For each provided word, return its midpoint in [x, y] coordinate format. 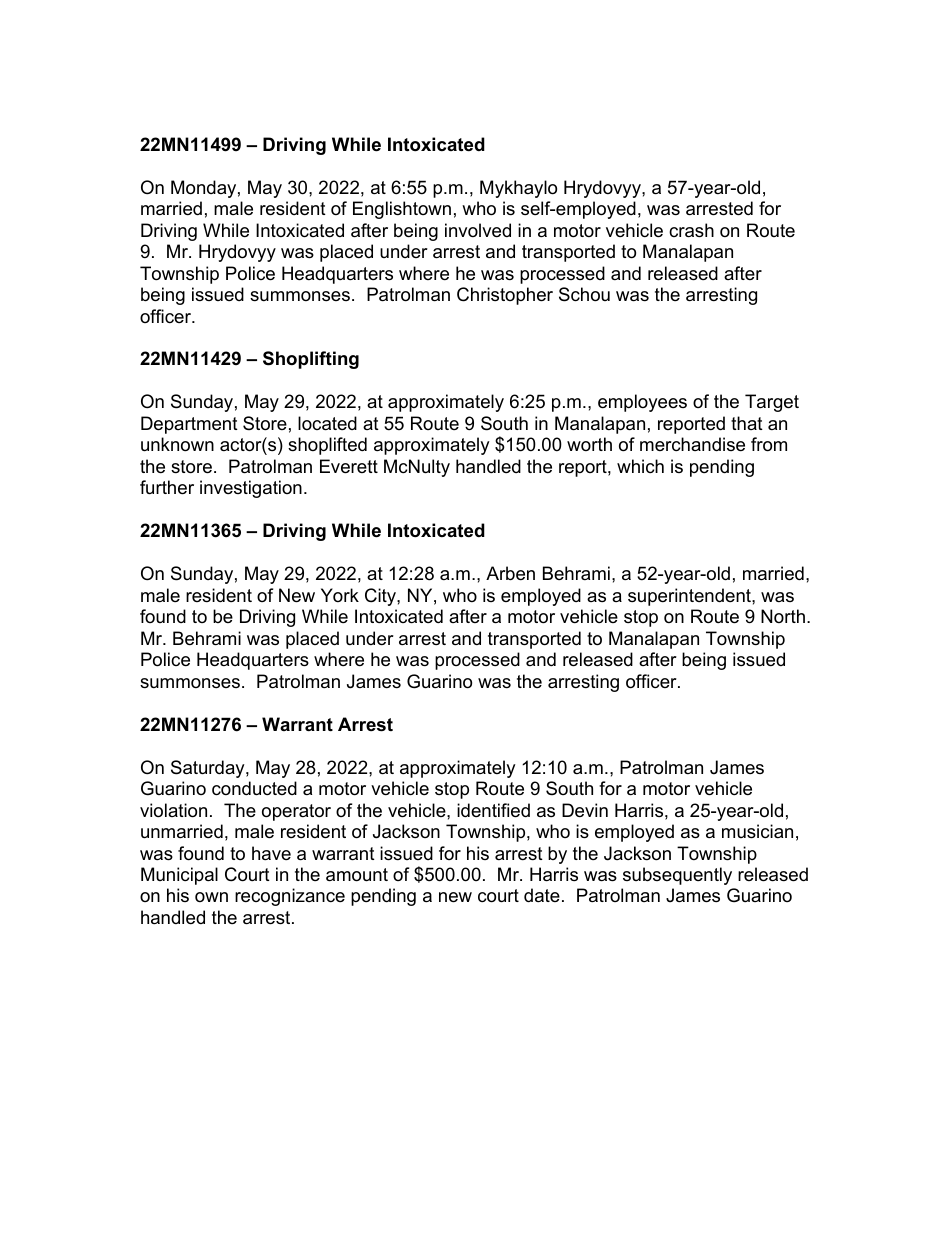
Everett [349, 466]
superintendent [690, 597]
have [271, 853]
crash [691, 230]
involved [478, 230]
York [340, 595]
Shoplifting [311, 360]
